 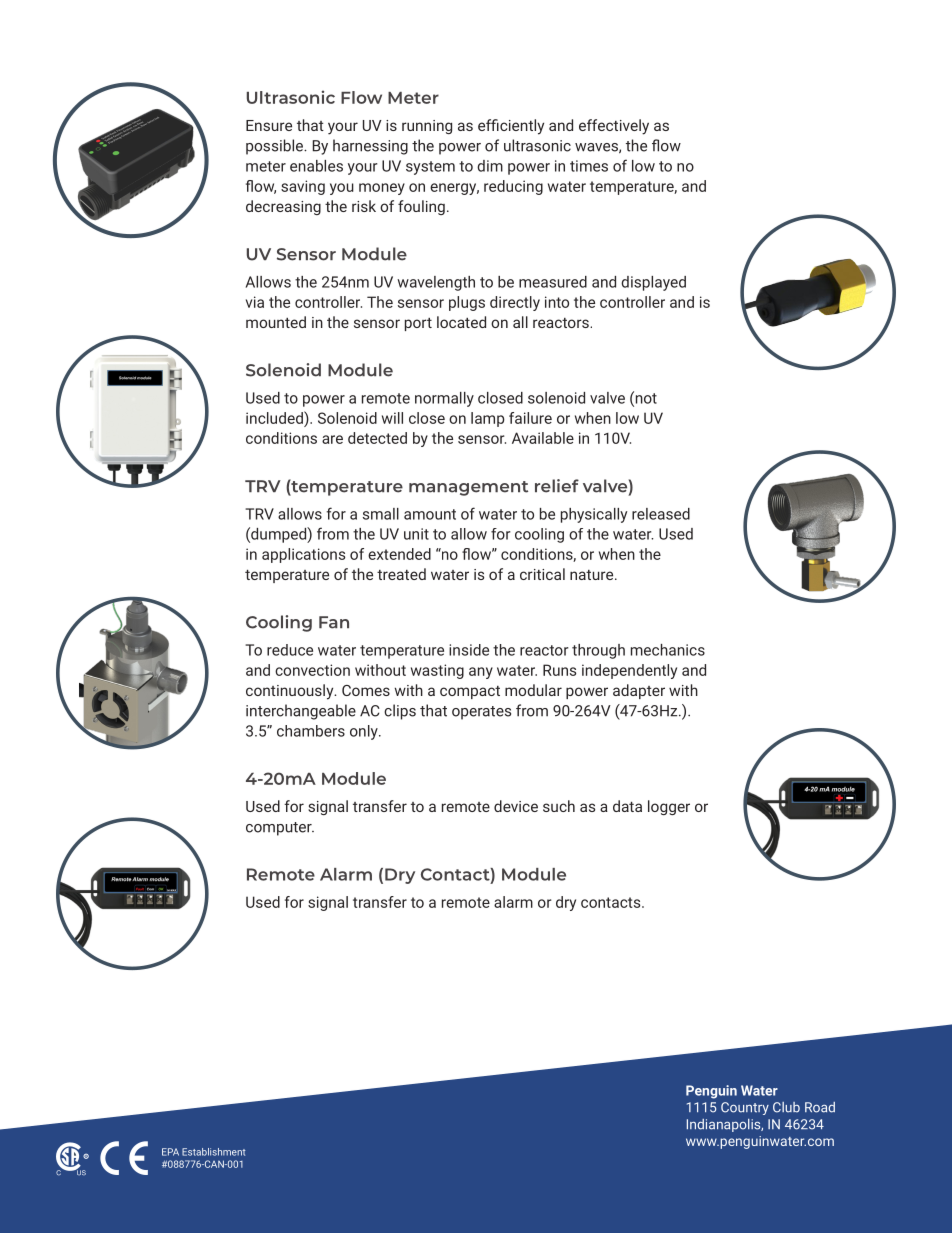 What do you see at coordinates (661, 514) in the image?
I see `released` at bounding box center [661, 514].
